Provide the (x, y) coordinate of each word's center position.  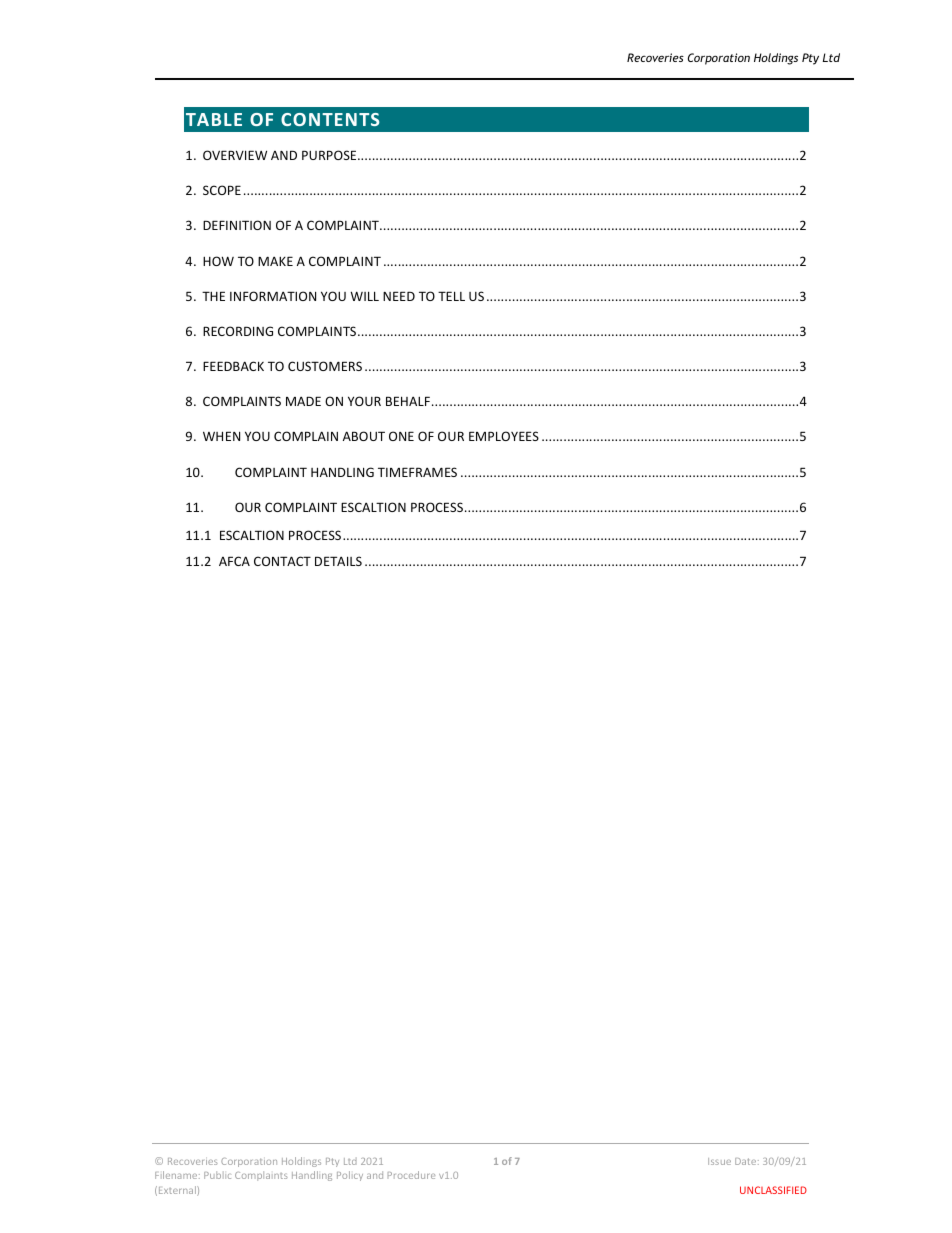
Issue (719, 1161)
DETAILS (338, 561)
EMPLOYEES (504, 436)
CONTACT (282, 561)
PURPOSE (330, 155)
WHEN (221, 436)
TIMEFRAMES (417, 472)
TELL (451, 296)
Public (217, 1175)
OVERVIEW (235, 155)
